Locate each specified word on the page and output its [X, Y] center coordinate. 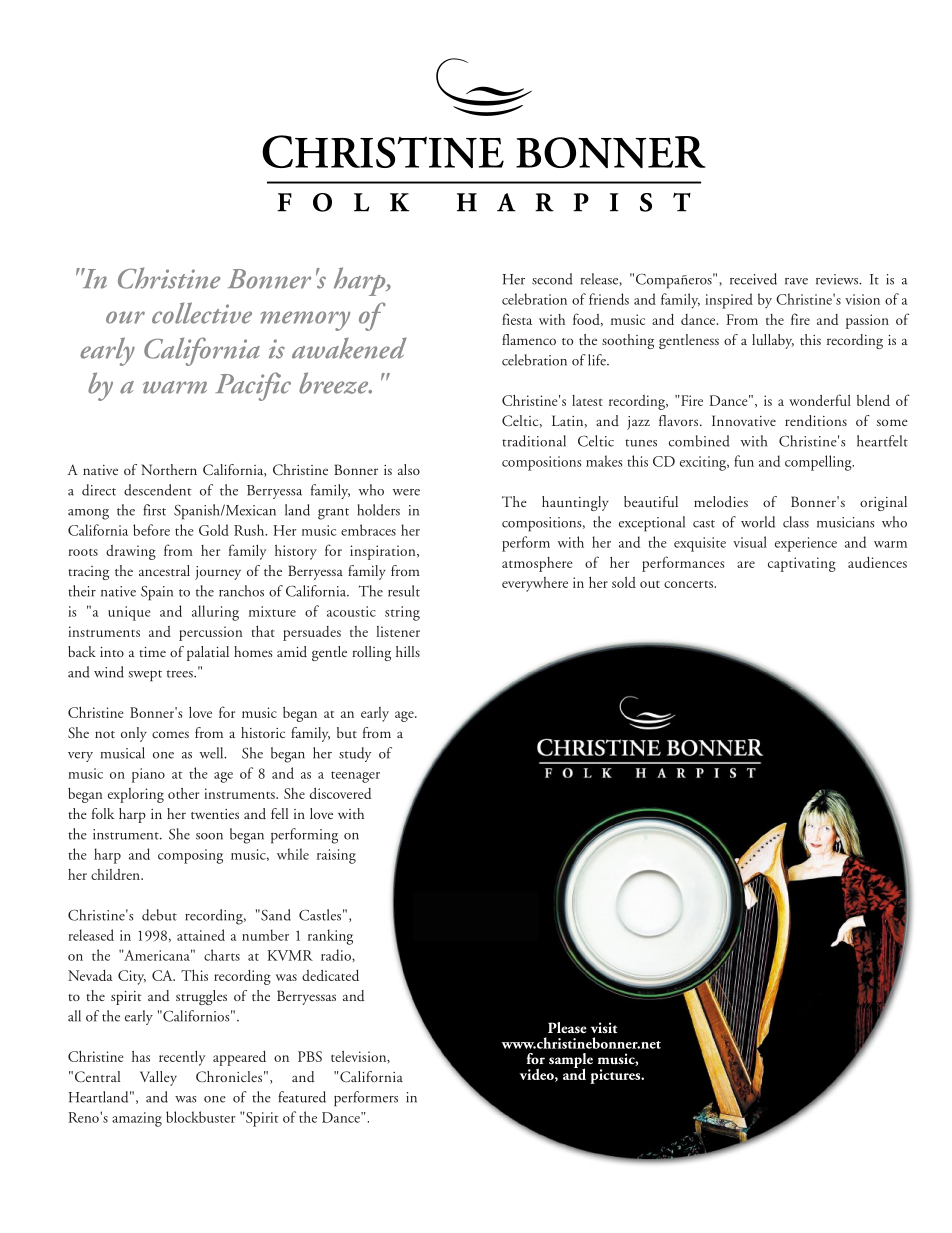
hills [408, 651]
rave [796, 281]
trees [181, 674]
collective [202, 313]
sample [571, 1062]
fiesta [517, 319]
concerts [689, 584]
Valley [158, 1078]
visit [604, 1027]
